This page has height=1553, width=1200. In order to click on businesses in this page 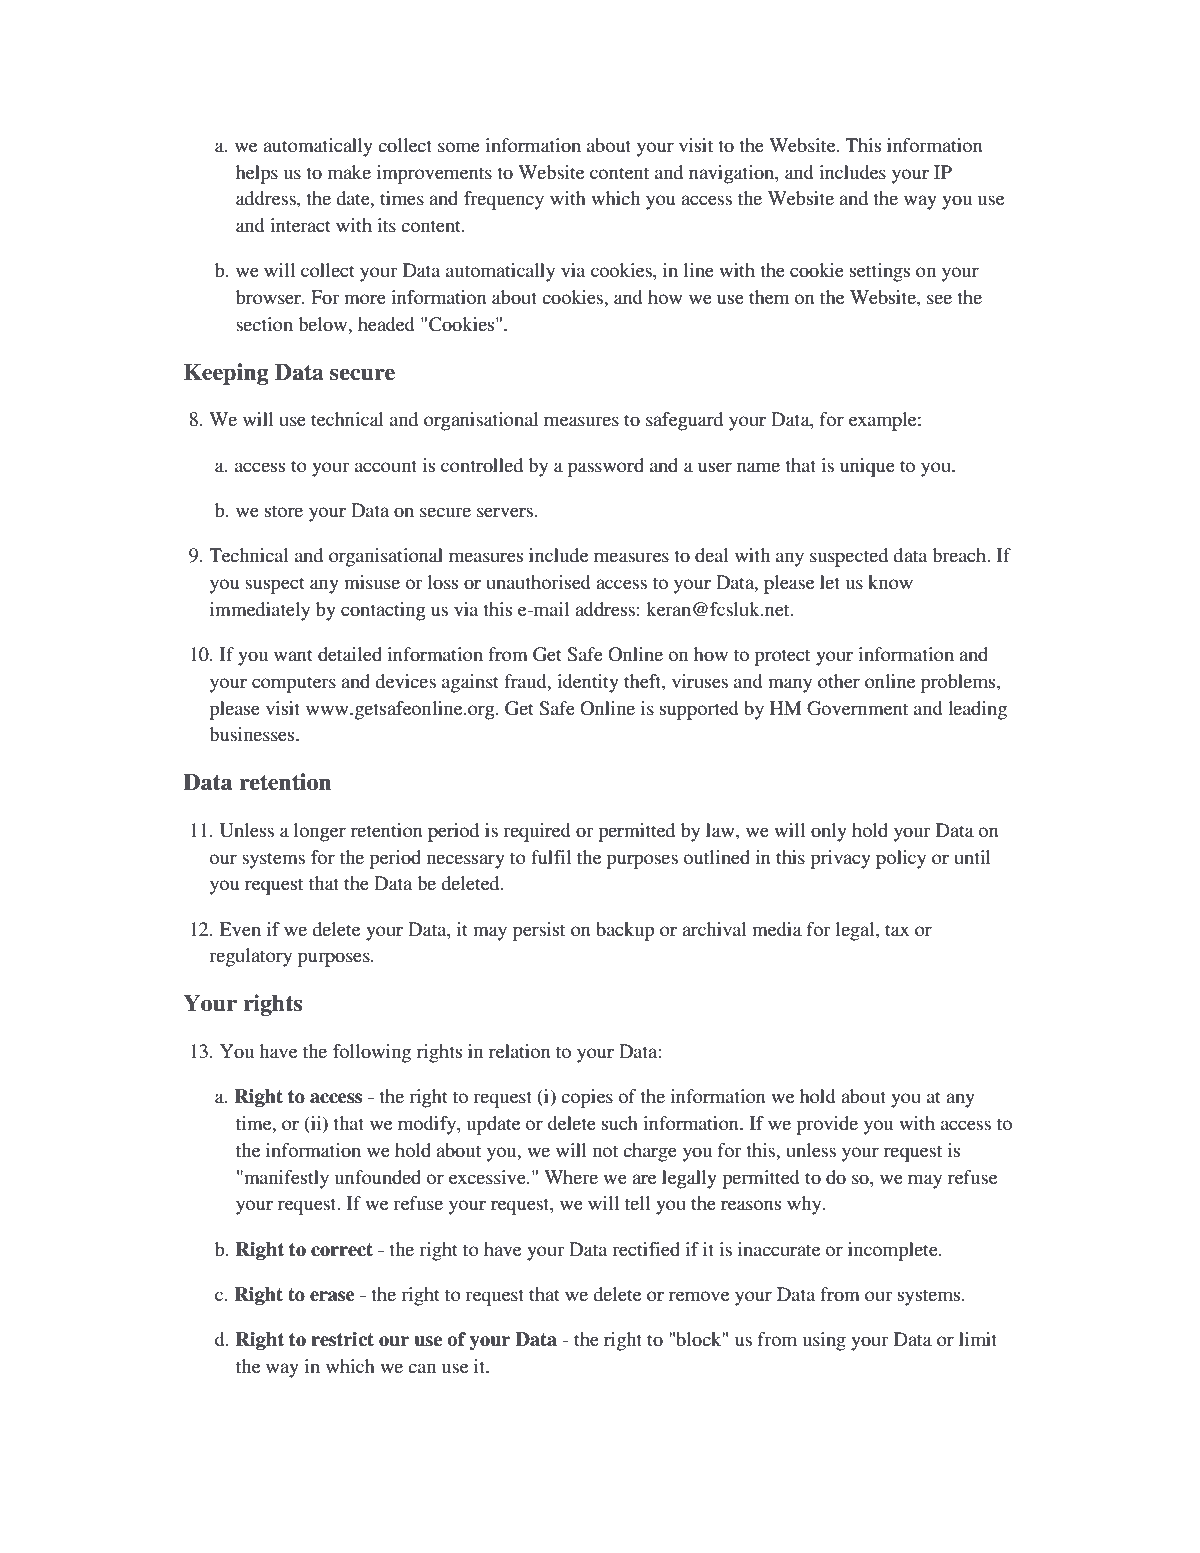, I will do `click(253, 734)`.
